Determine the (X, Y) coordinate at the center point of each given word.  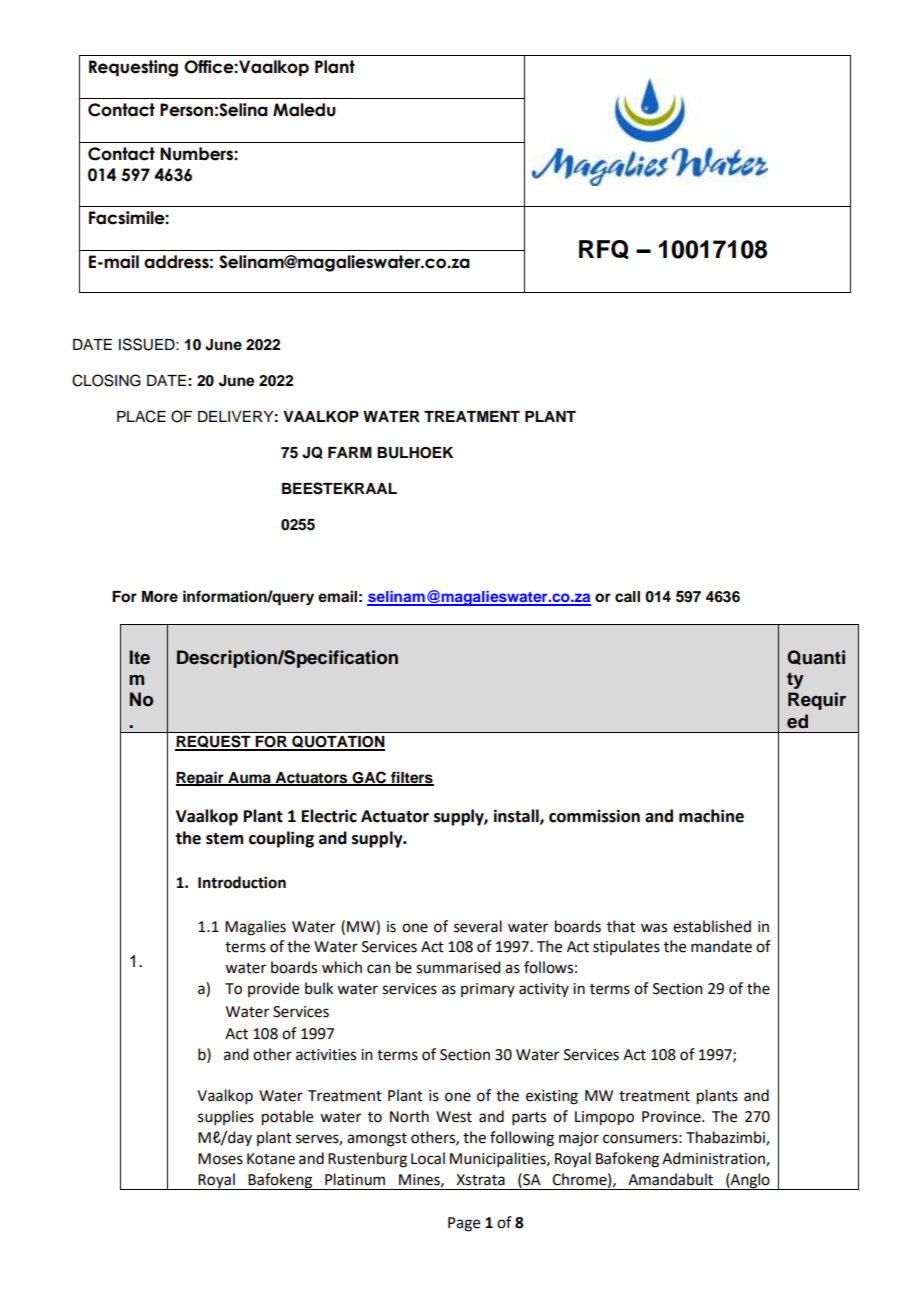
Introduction (242, 882)
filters (411, 778)
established (712, 926)
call (627, 597)
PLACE (141, 416)
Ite (139, 657)
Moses (220, 1159)
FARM (350, 452)
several (478, 926)
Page (464, 1224)
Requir (817, 701)
